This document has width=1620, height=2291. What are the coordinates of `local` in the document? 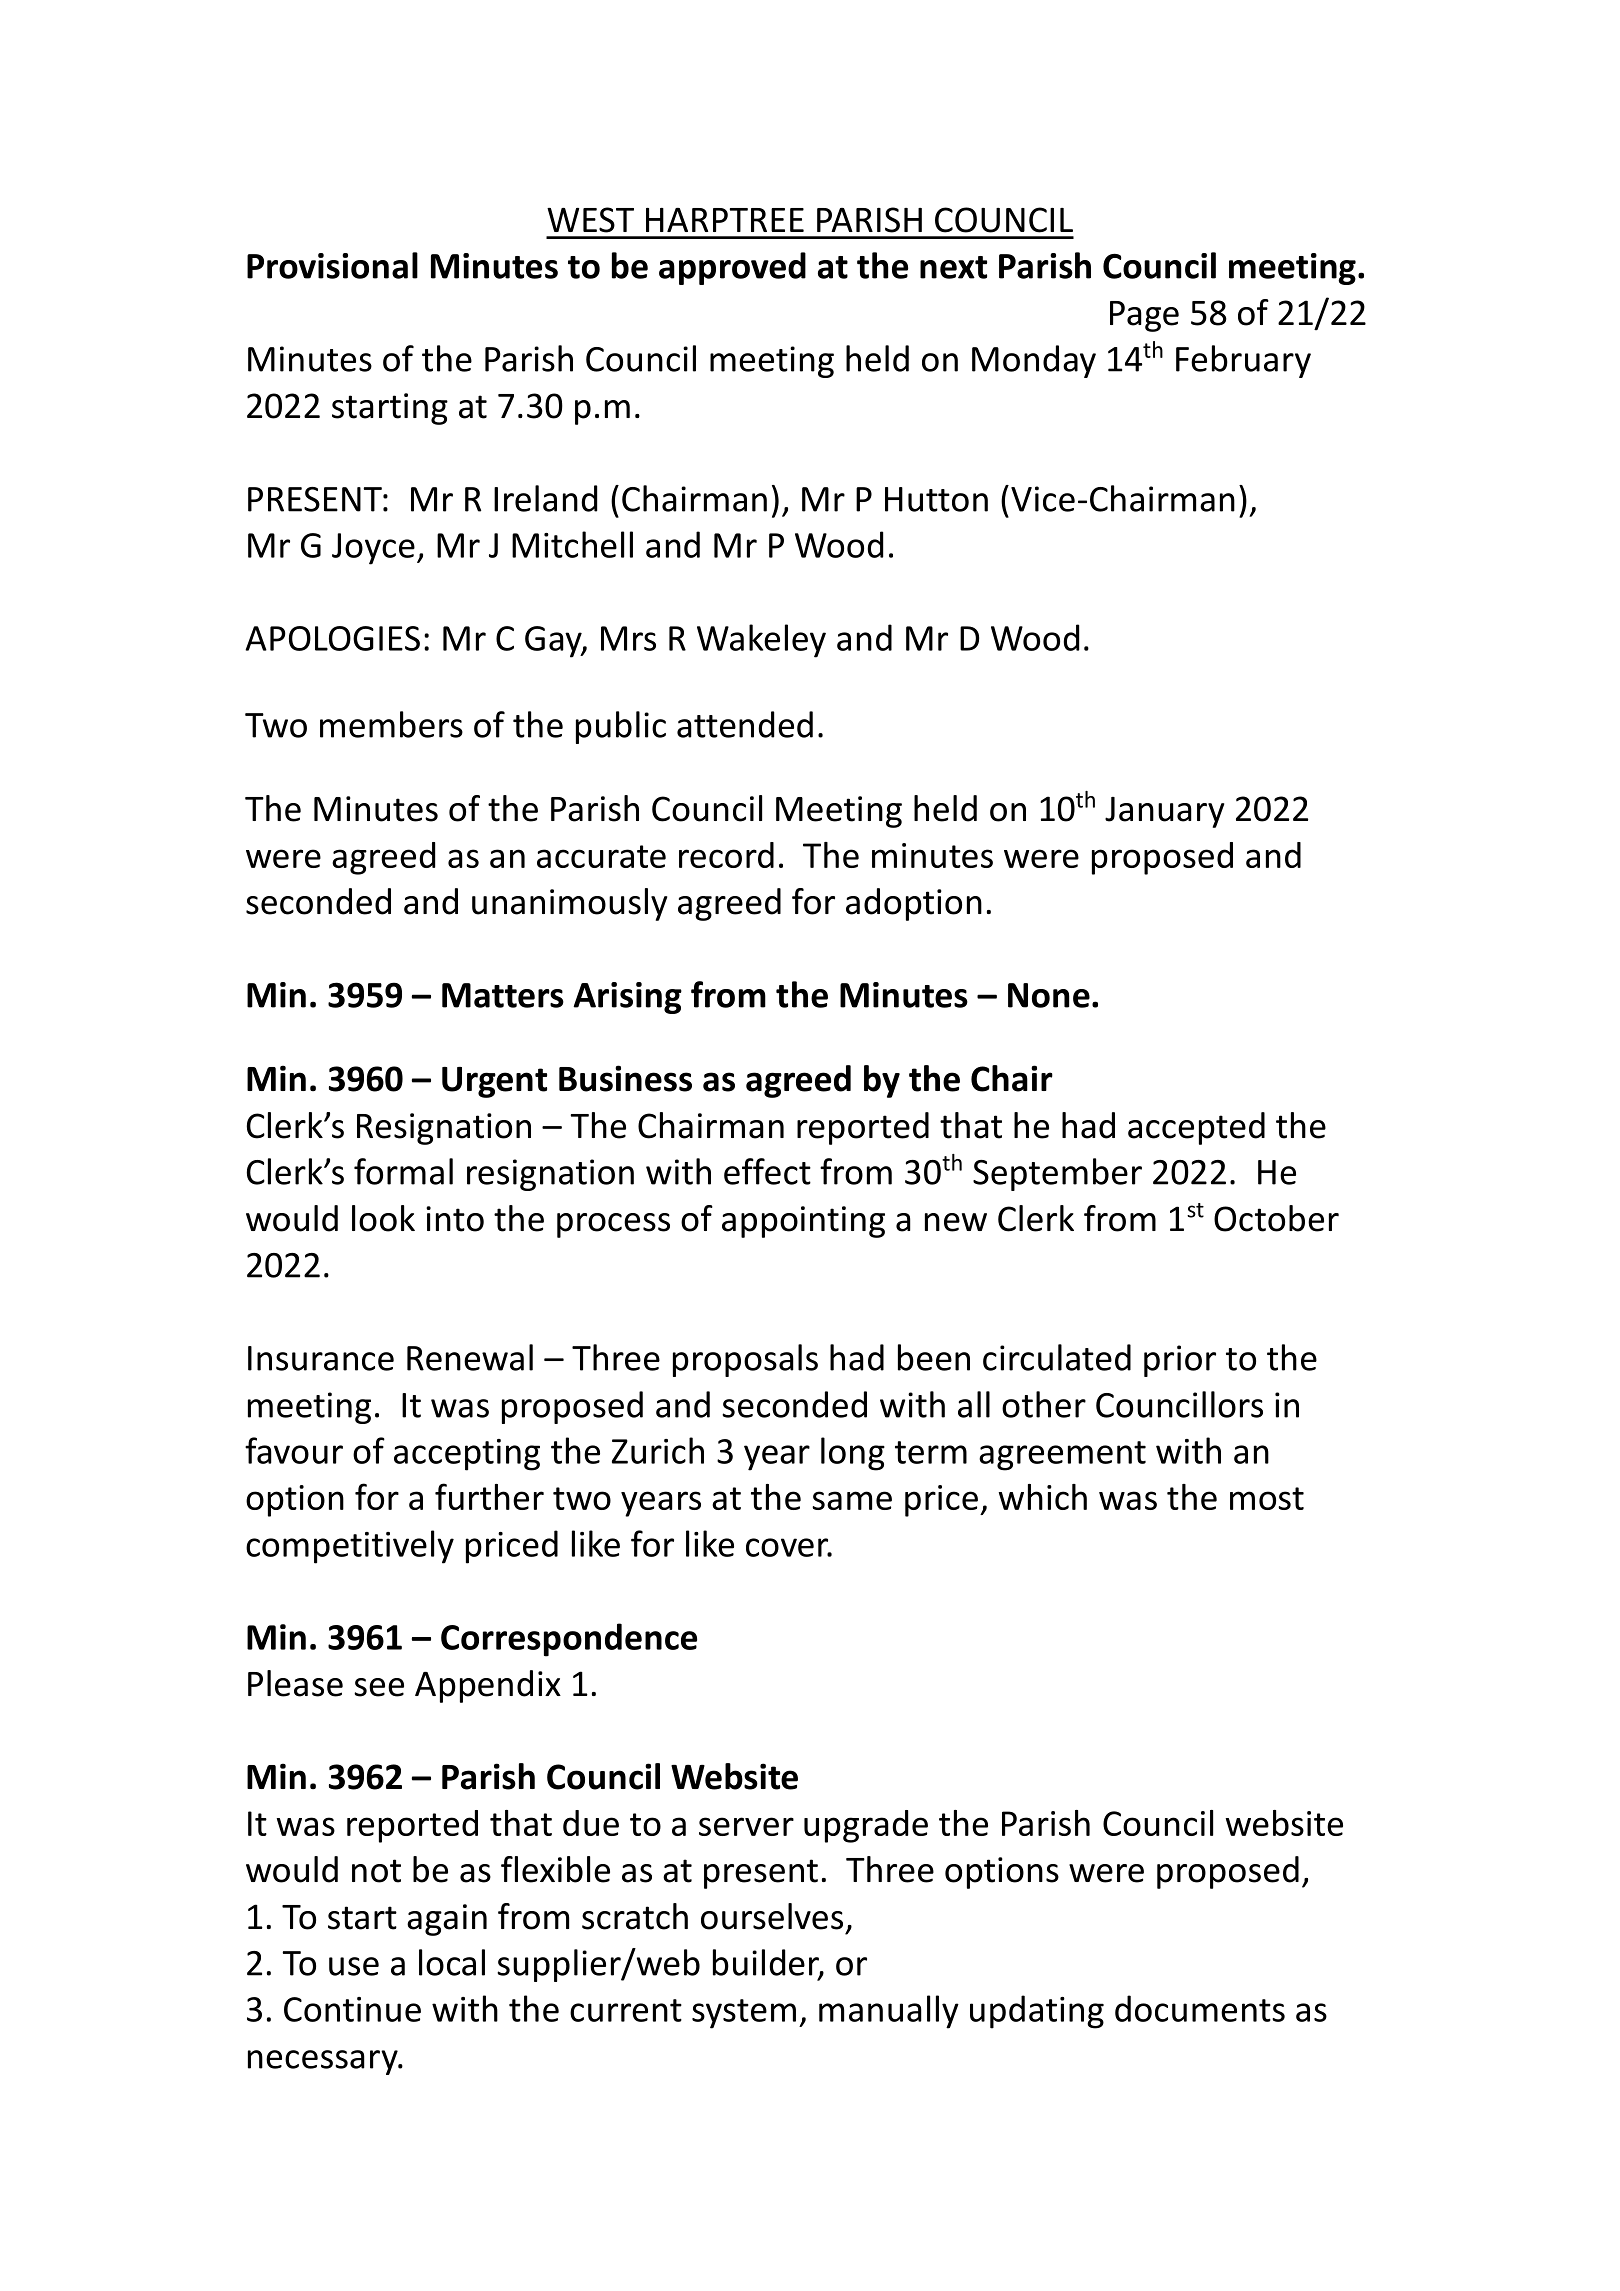 It's located at (452, 1962).
